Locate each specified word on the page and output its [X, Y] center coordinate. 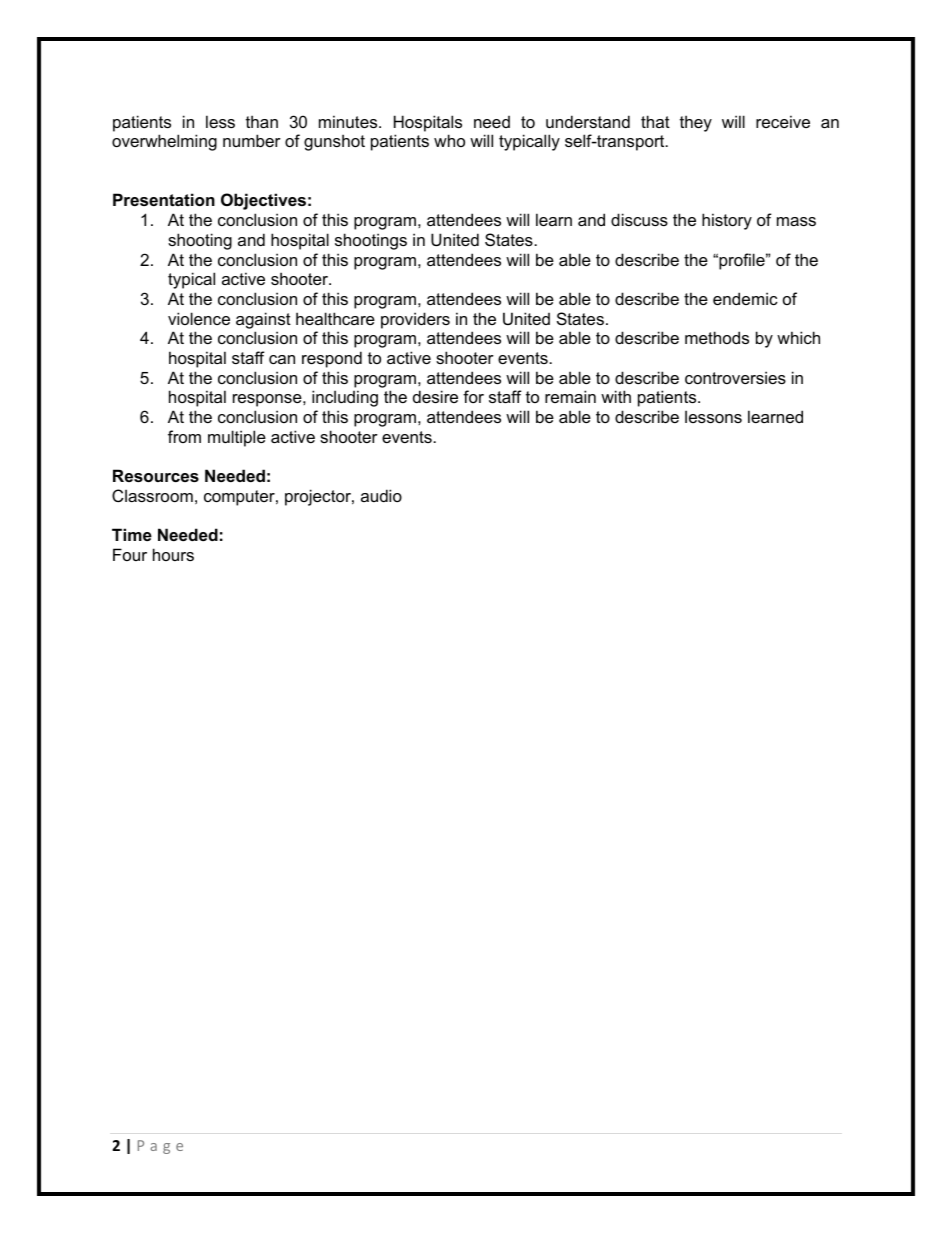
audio [381, 495]
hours [173, 554]
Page [160, 1147]
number [252, 140]
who [449, 140]
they [696, 123]
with [616, 396]
